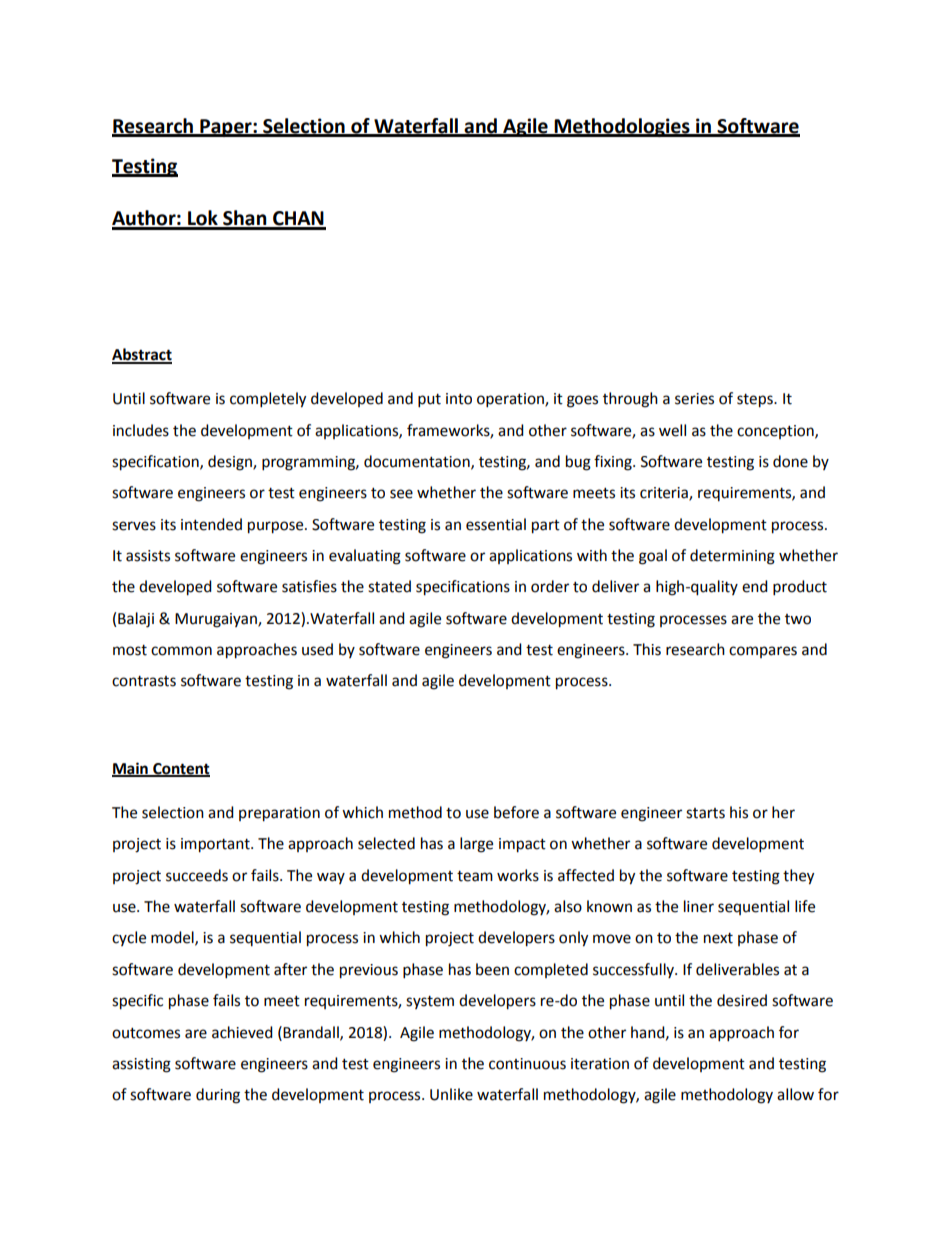 This screenshot has width=952, height=1233. Describe the element at coordinates (705, 813) in the screenshot. I see `starts` at that location.
